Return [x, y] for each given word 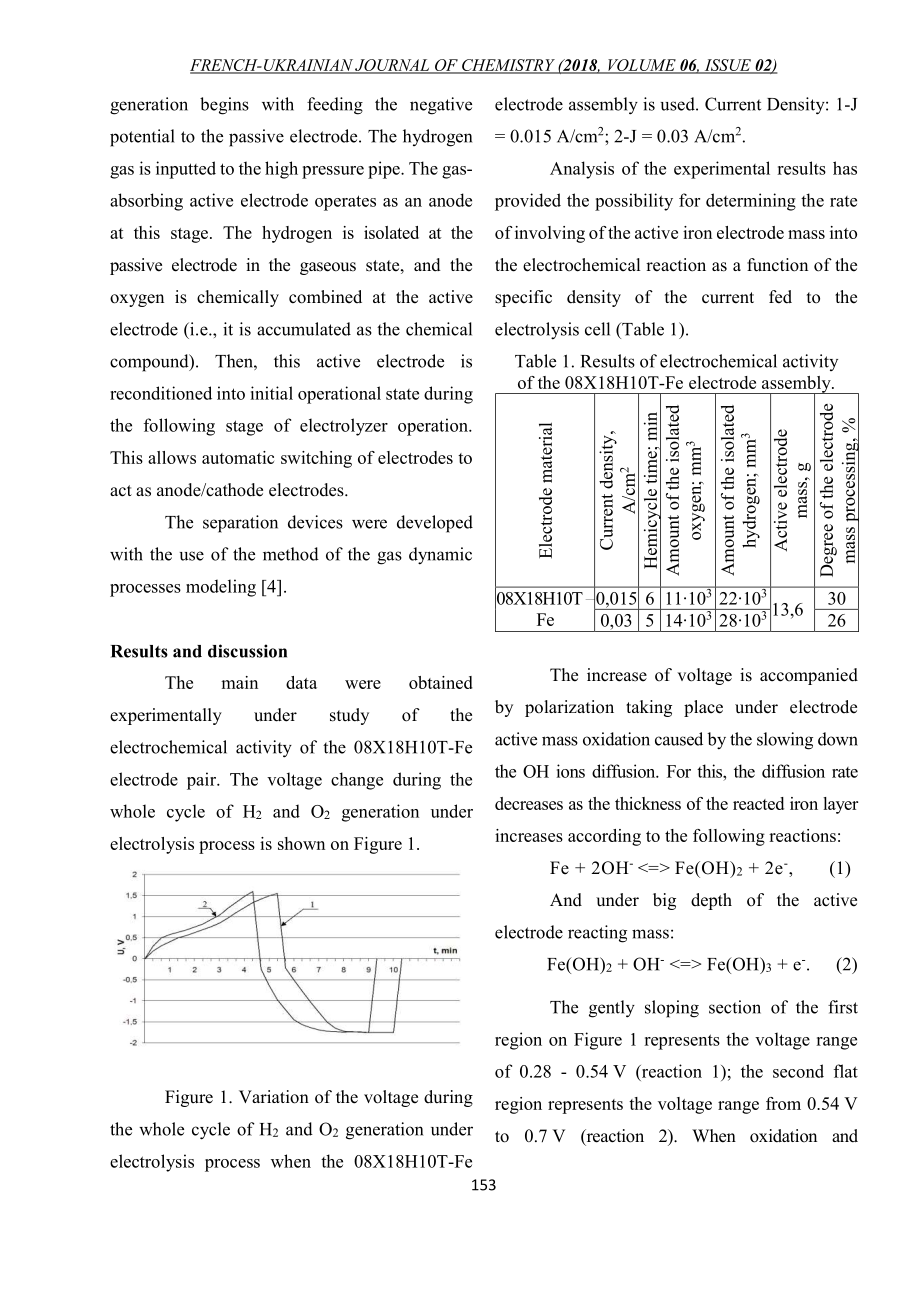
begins [224, 106]
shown [301, 843]
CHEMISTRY [508, 66]
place [703, 708]
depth [711, 901]
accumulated [304, 329]
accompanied [809, 676]
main [239, 682]
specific [523, 298]
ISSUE [727, 66]
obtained [441, 682]
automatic [238, 457]
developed [435, 524]
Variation [274, 1097]
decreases [529, 803]
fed [780, 297]
